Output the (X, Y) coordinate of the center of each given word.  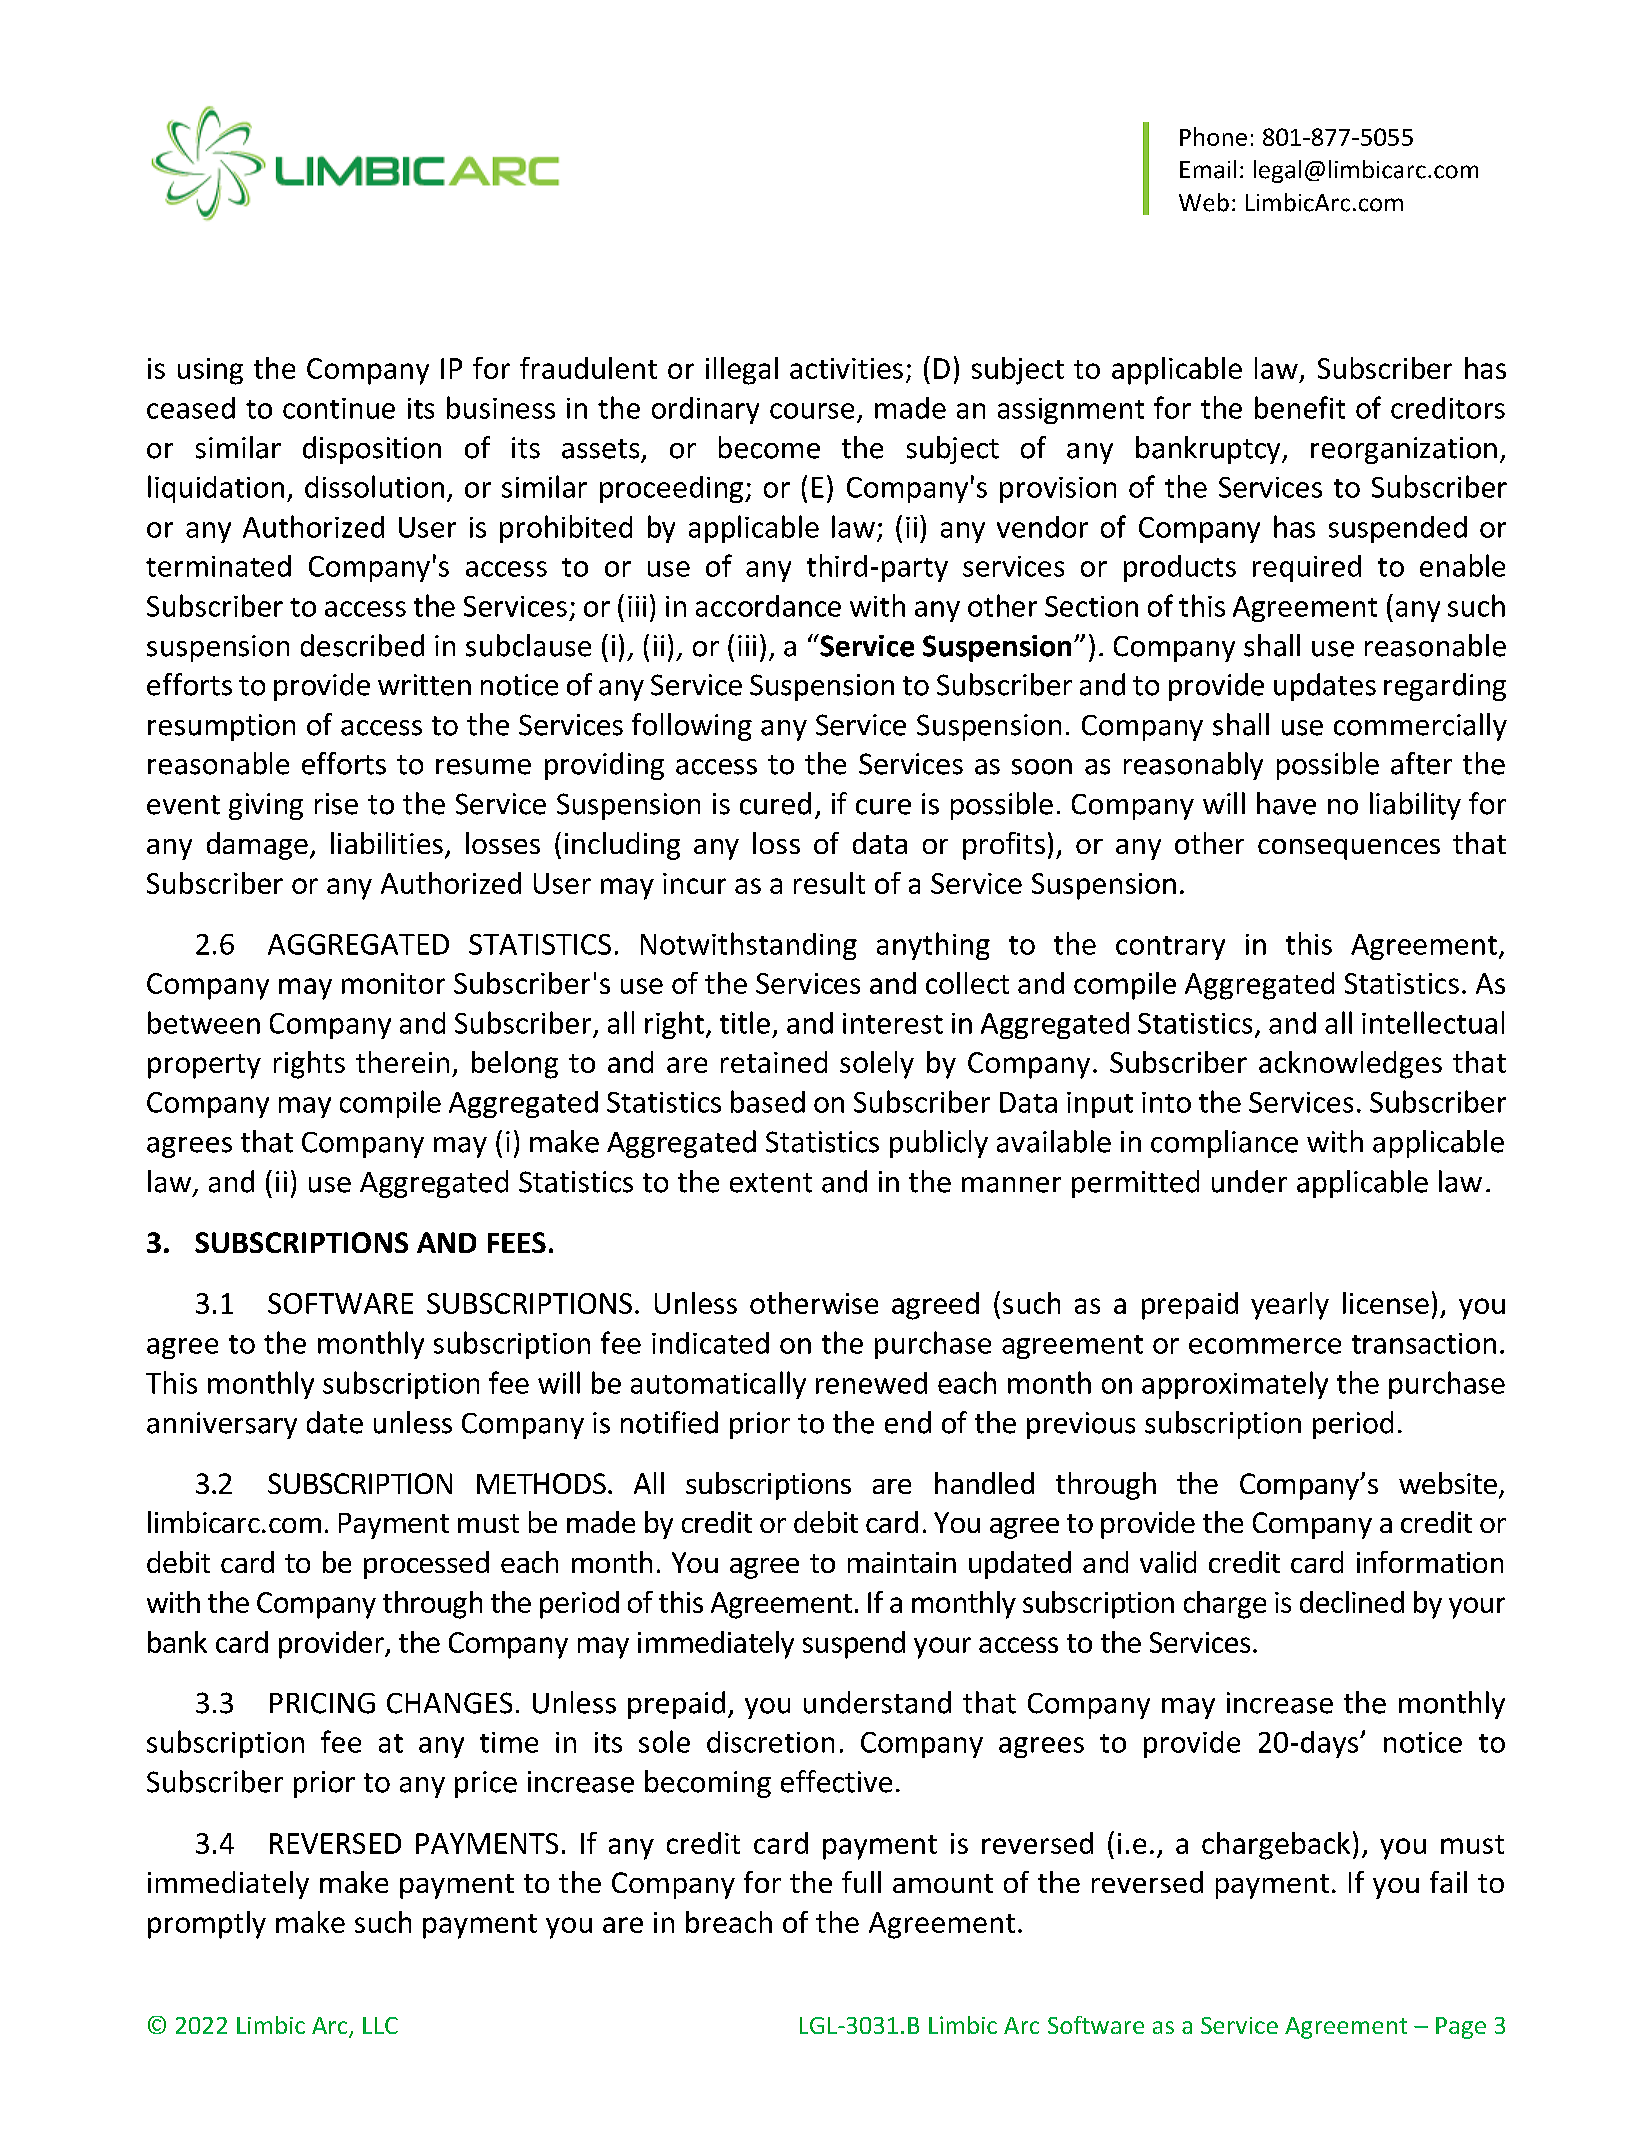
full (861, 1882)
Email (1208, 169)
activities (846, 368)
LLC (380, 2025)
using (210, 371)
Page (1461, 2028)
